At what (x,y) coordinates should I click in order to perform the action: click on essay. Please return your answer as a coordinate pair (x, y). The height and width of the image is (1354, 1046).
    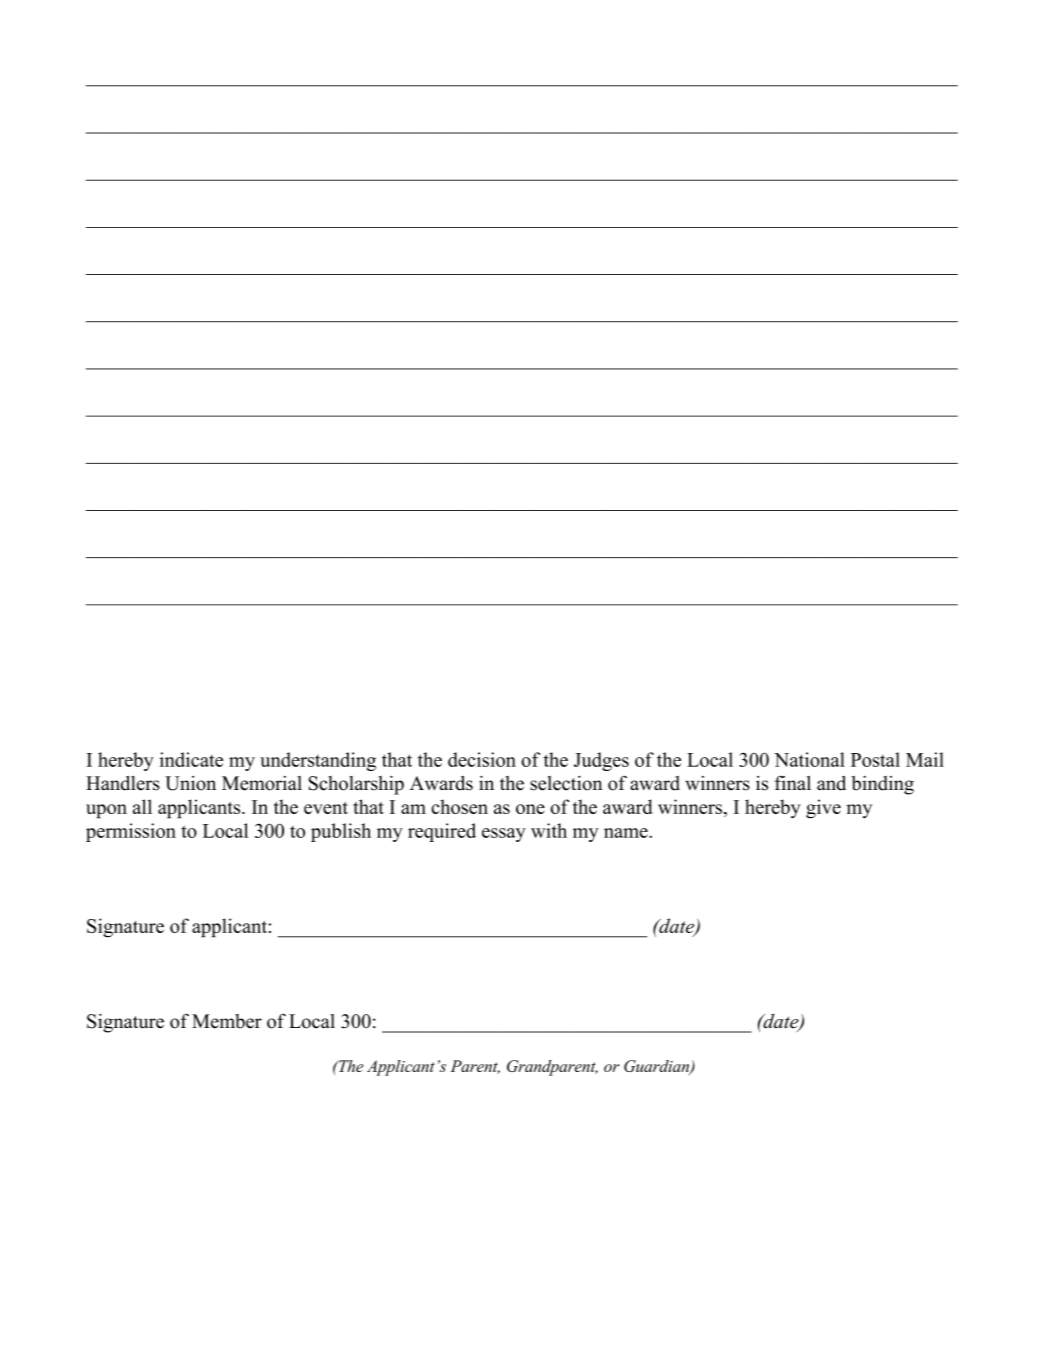
    Looking at the image, I should click on (504, 835).
